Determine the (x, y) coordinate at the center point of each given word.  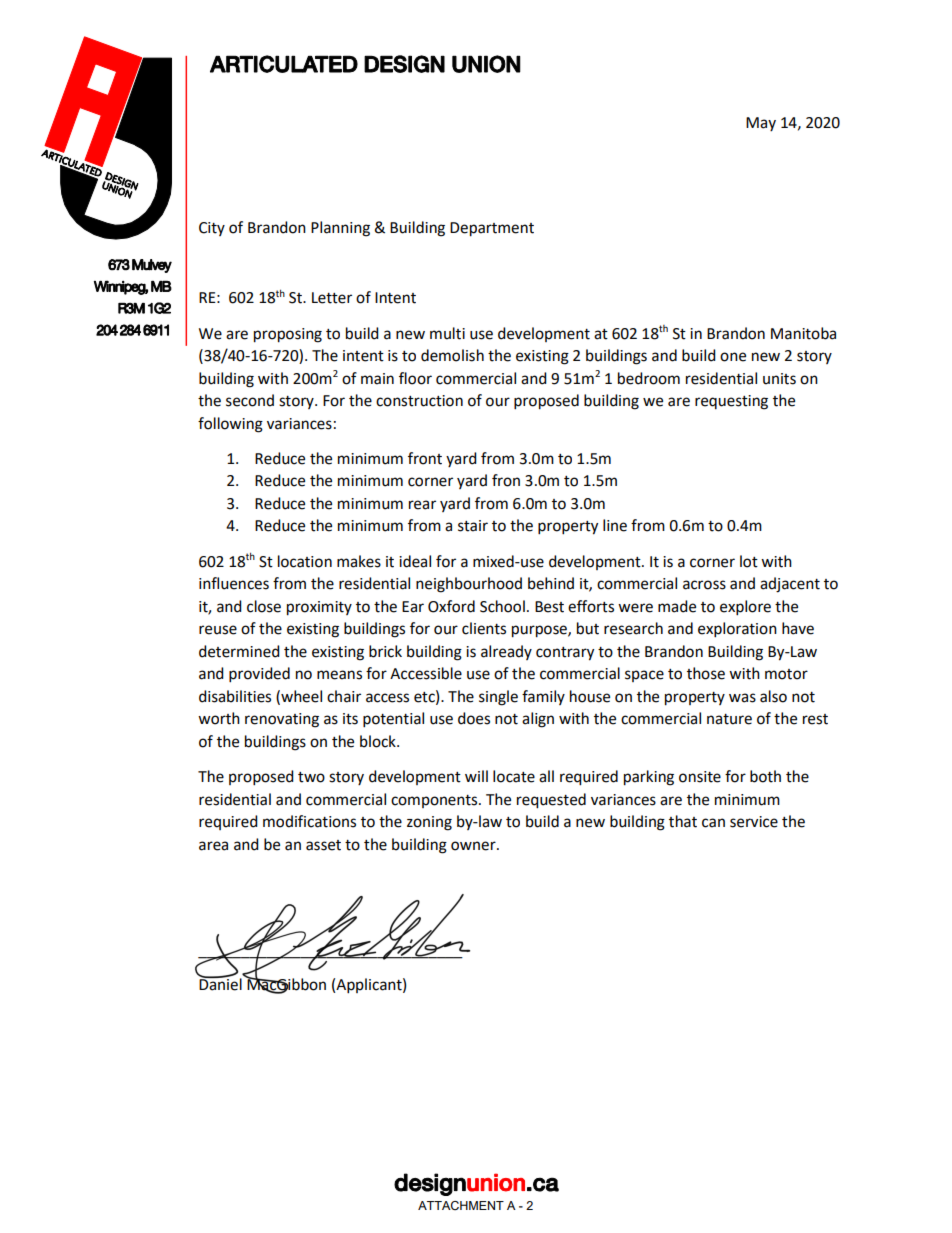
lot (749, 561)
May (761, 124)
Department (492, 229)
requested (551, 801)
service (754, 822)
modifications (309, 821)
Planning (340, 229)
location (305, 561)
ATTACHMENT (461, 1205)
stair (473, 526)
